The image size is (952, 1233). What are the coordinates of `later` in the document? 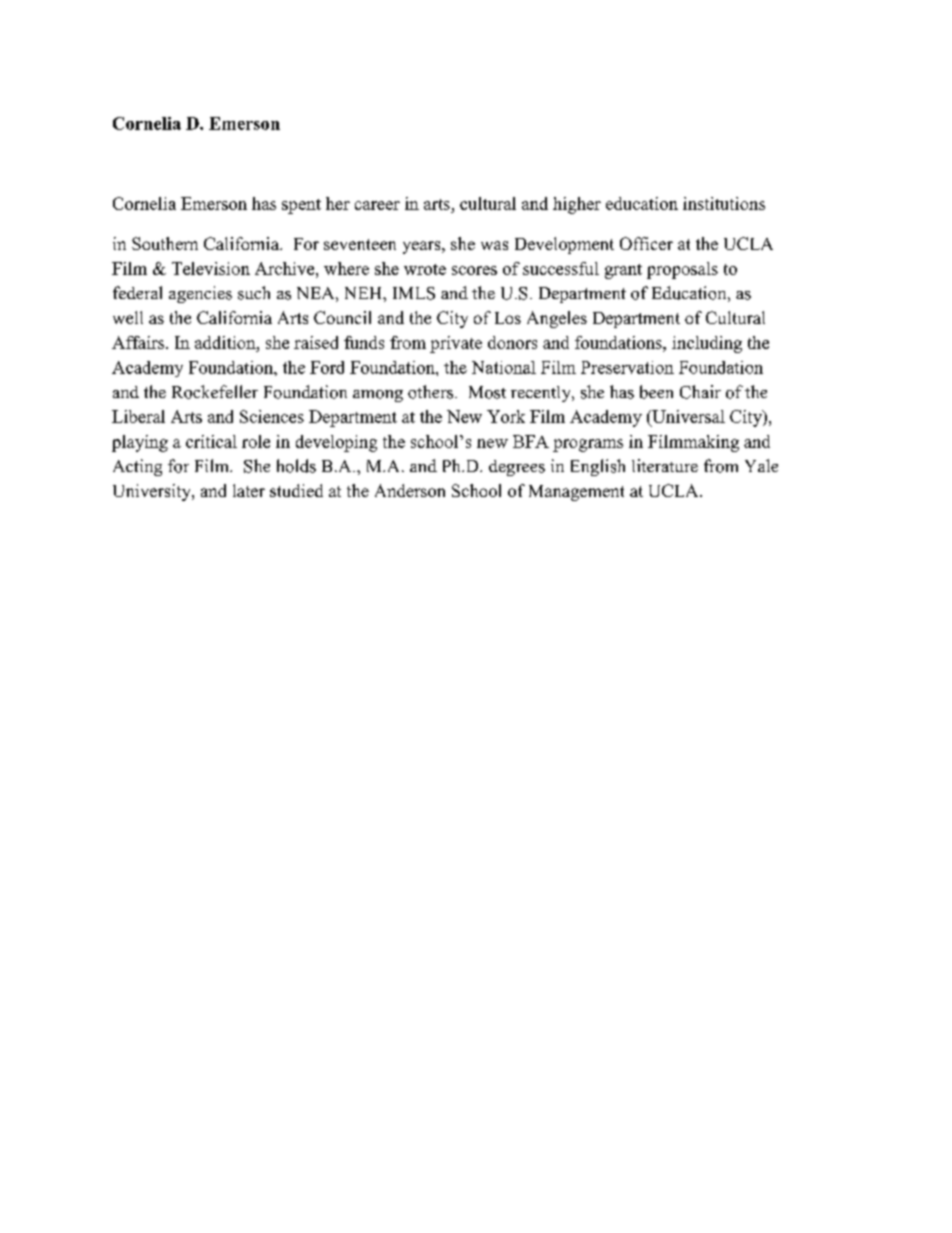 It's located at (249, 490).
